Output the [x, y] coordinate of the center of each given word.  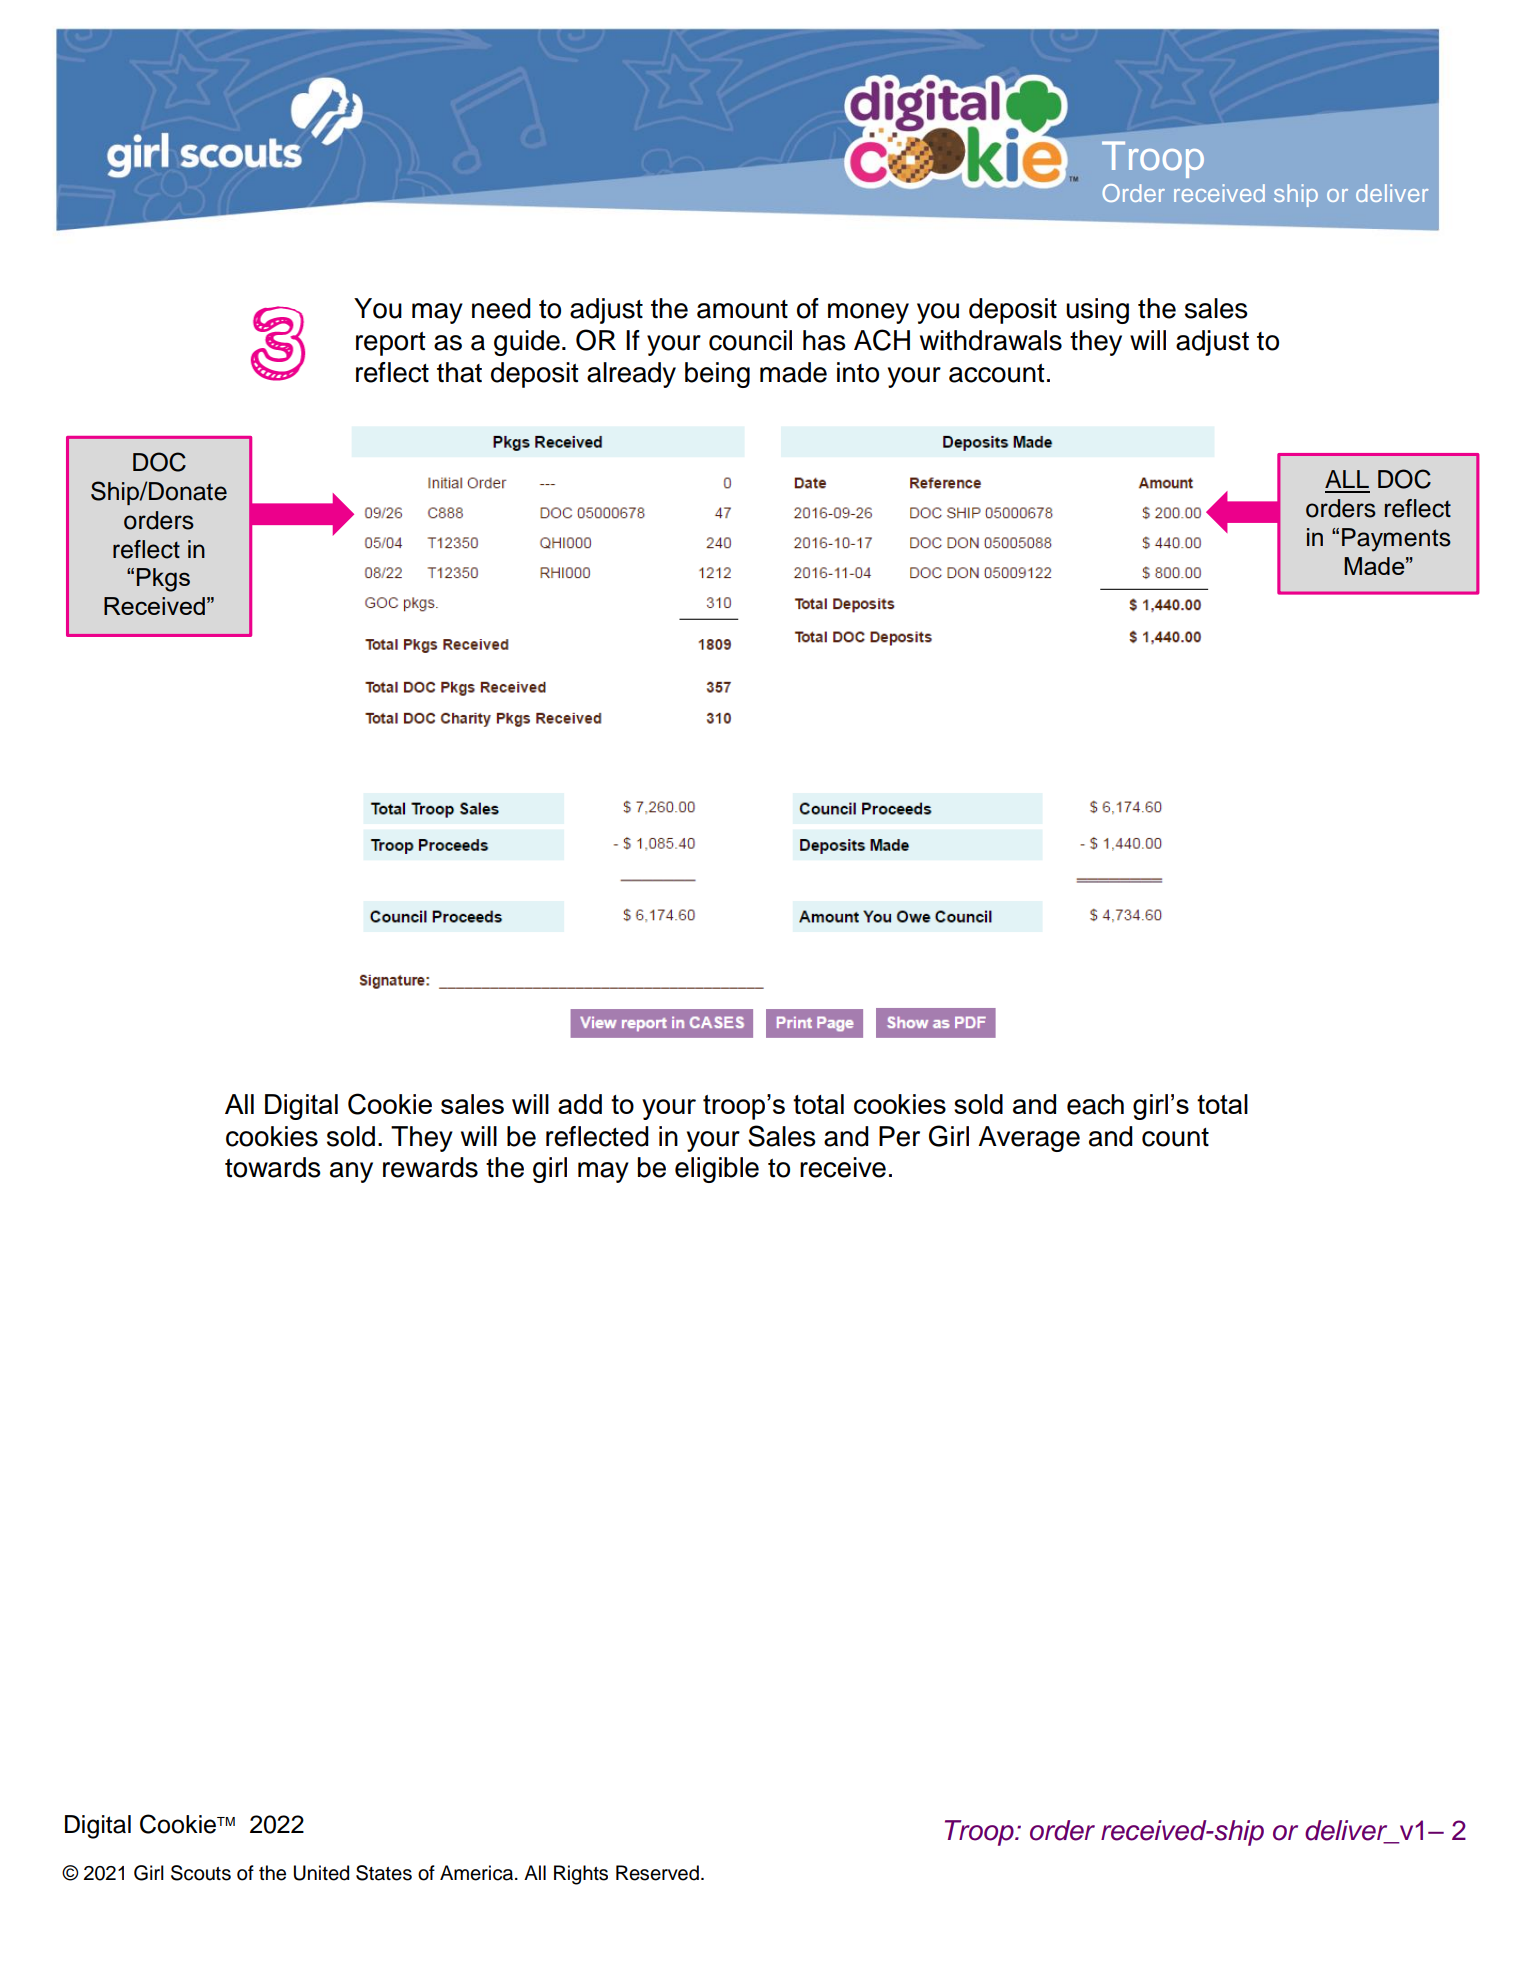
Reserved [657, 1873]
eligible [717, 1170]
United [321, 1873]
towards [273, 1167]
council [750, 340]
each [1095, 1104]
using [1097, 311]
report [391, 344]
